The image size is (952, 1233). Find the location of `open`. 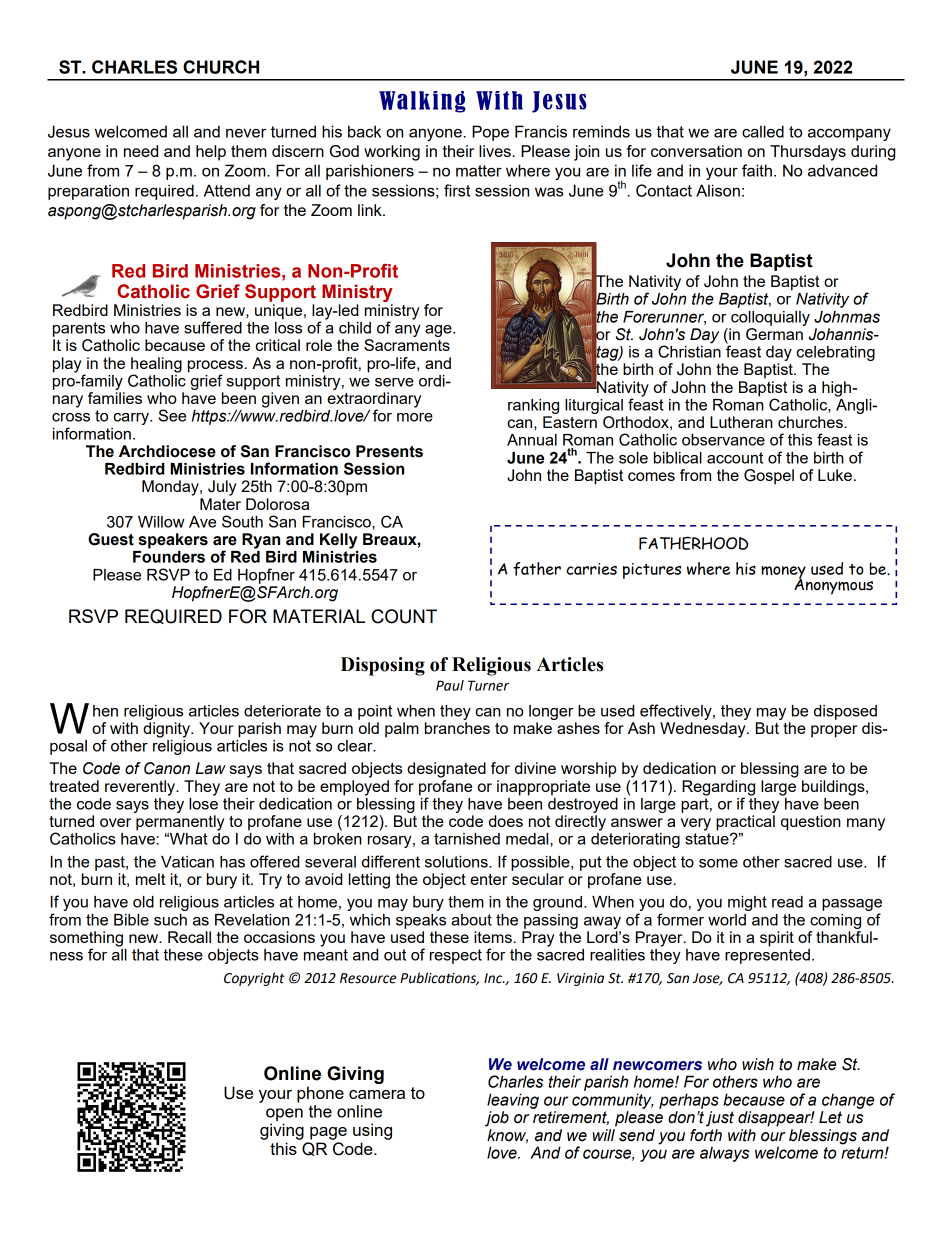

open is located at coordinates (284, 1114).
